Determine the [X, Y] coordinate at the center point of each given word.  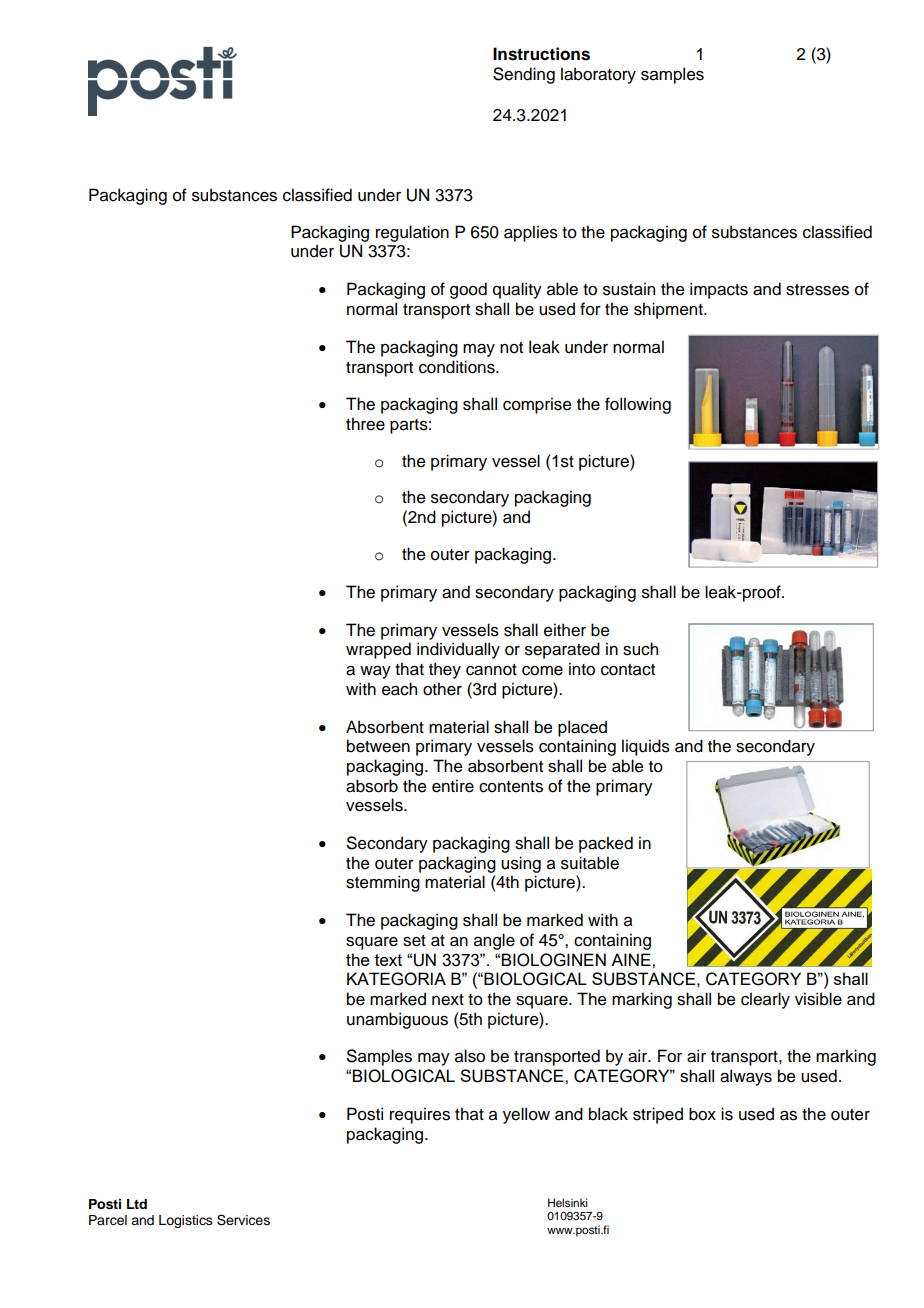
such [640, 649]
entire [453, 786]
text [388, 960]
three [365, 424]
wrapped [378, 650]
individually [458, 650]
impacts [719, 290]
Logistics [186, 1221]
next [448, 1000]
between [378, 746]
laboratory [598, 75]
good [468, 290]
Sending [524, 75]
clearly [765, 1000]
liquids [646, 747]
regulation [412, 233]
